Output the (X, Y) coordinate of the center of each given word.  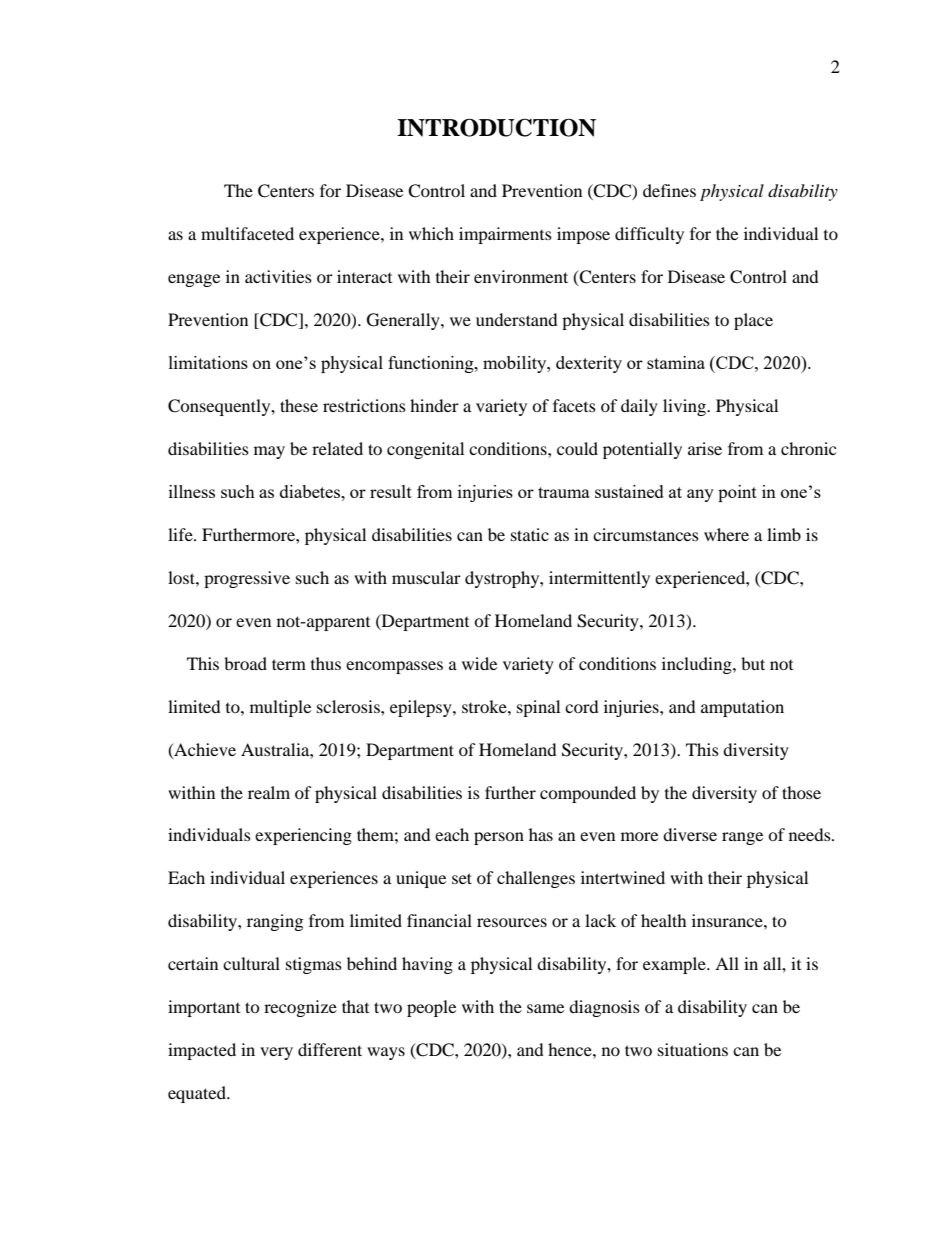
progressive (247, 579)
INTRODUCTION (496, 127)
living (685, 407)
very (276, 1053)
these (299, 405)
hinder (434, 405)
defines (669, 190)
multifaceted (247, 233)
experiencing (303, 836)
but (753, 663)
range (742, 838)
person (499, 838)
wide (479, 663)
